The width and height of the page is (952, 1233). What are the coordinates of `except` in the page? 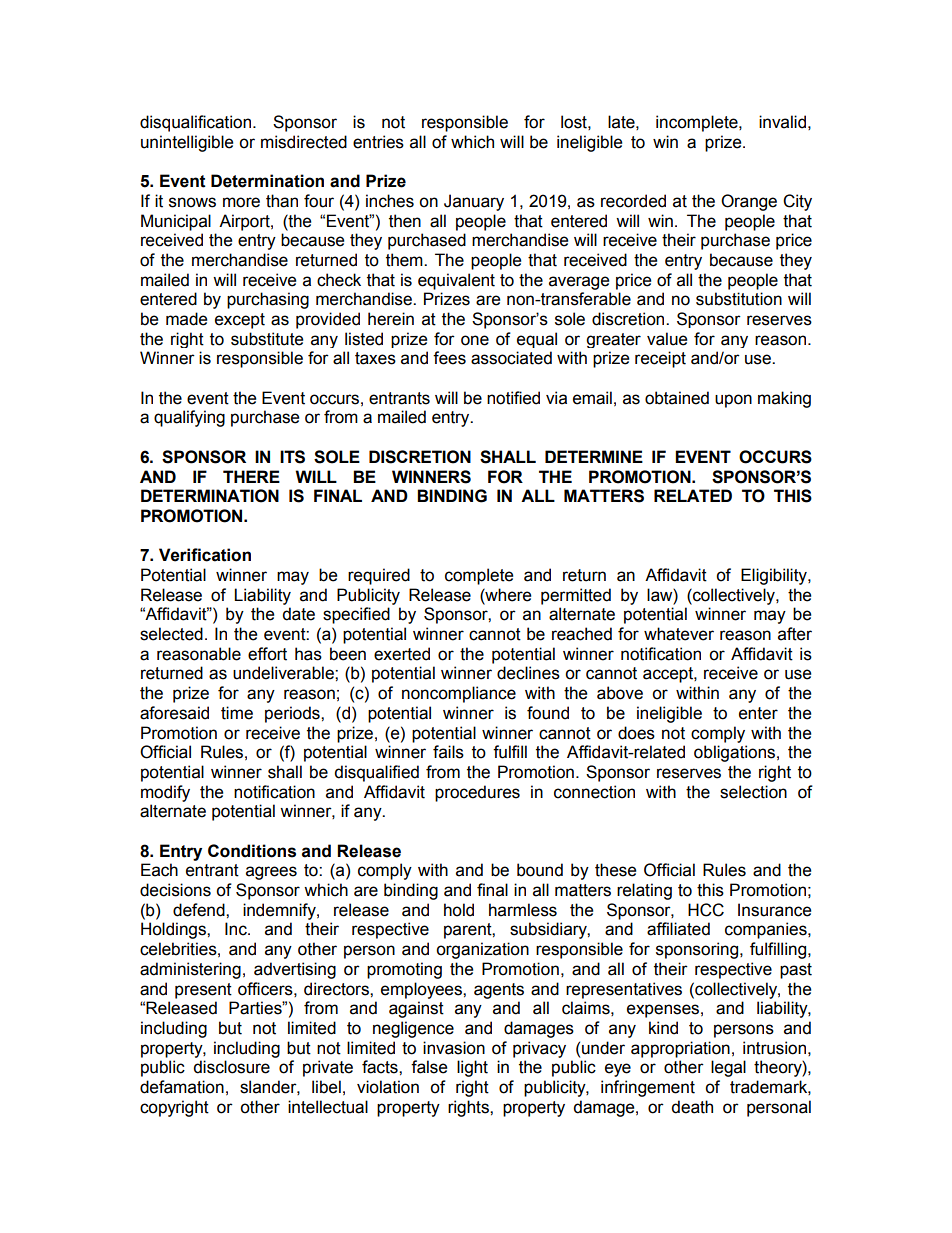 It's located at (240, 321).
